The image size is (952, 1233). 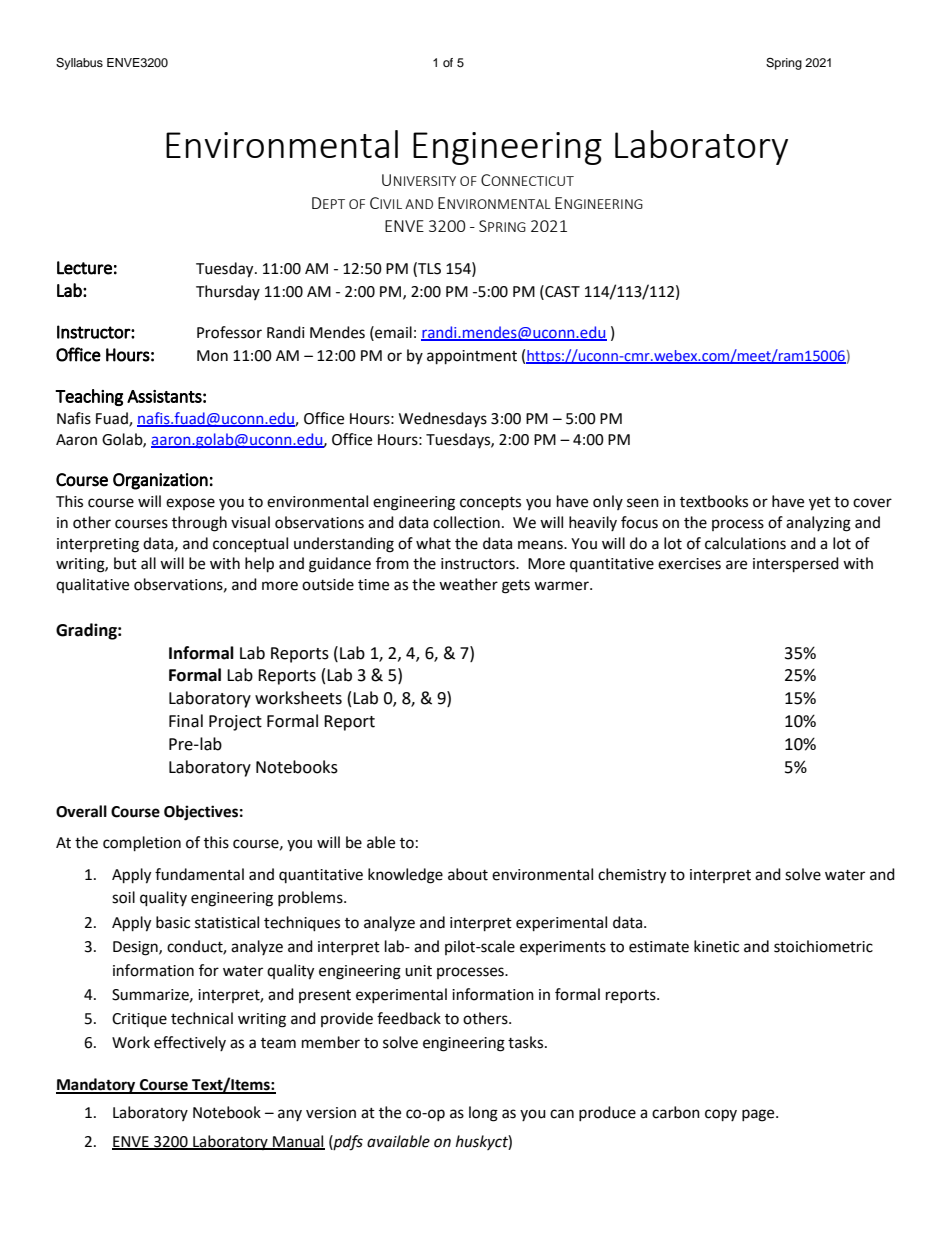 What do you see at coordinates (472, 357) in the screenshot?
I see `appointment` at bounding box center [472, 357].
